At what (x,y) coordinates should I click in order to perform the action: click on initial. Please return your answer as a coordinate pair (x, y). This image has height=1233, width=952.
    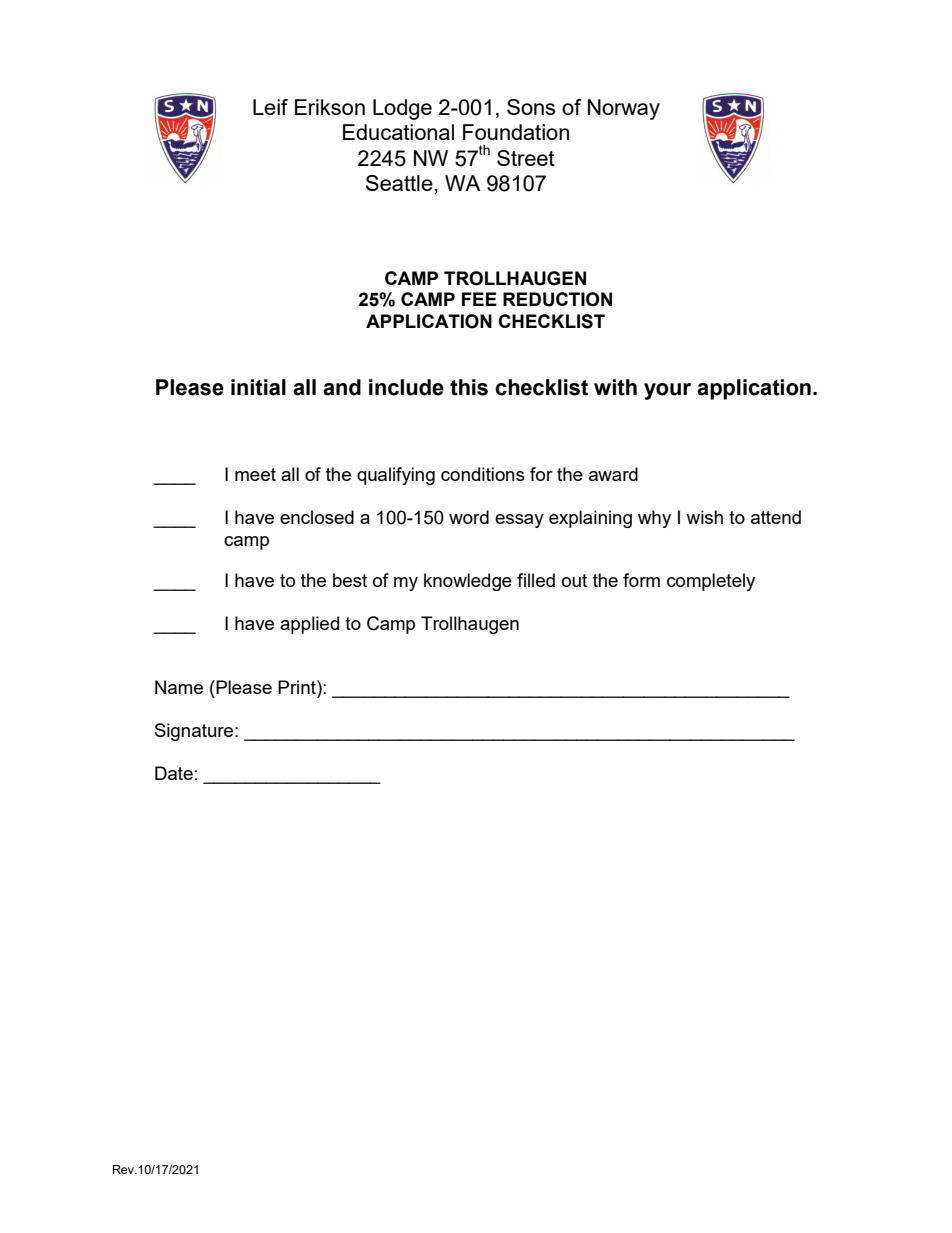
    Looking at the image, I should click on (258, 387).
